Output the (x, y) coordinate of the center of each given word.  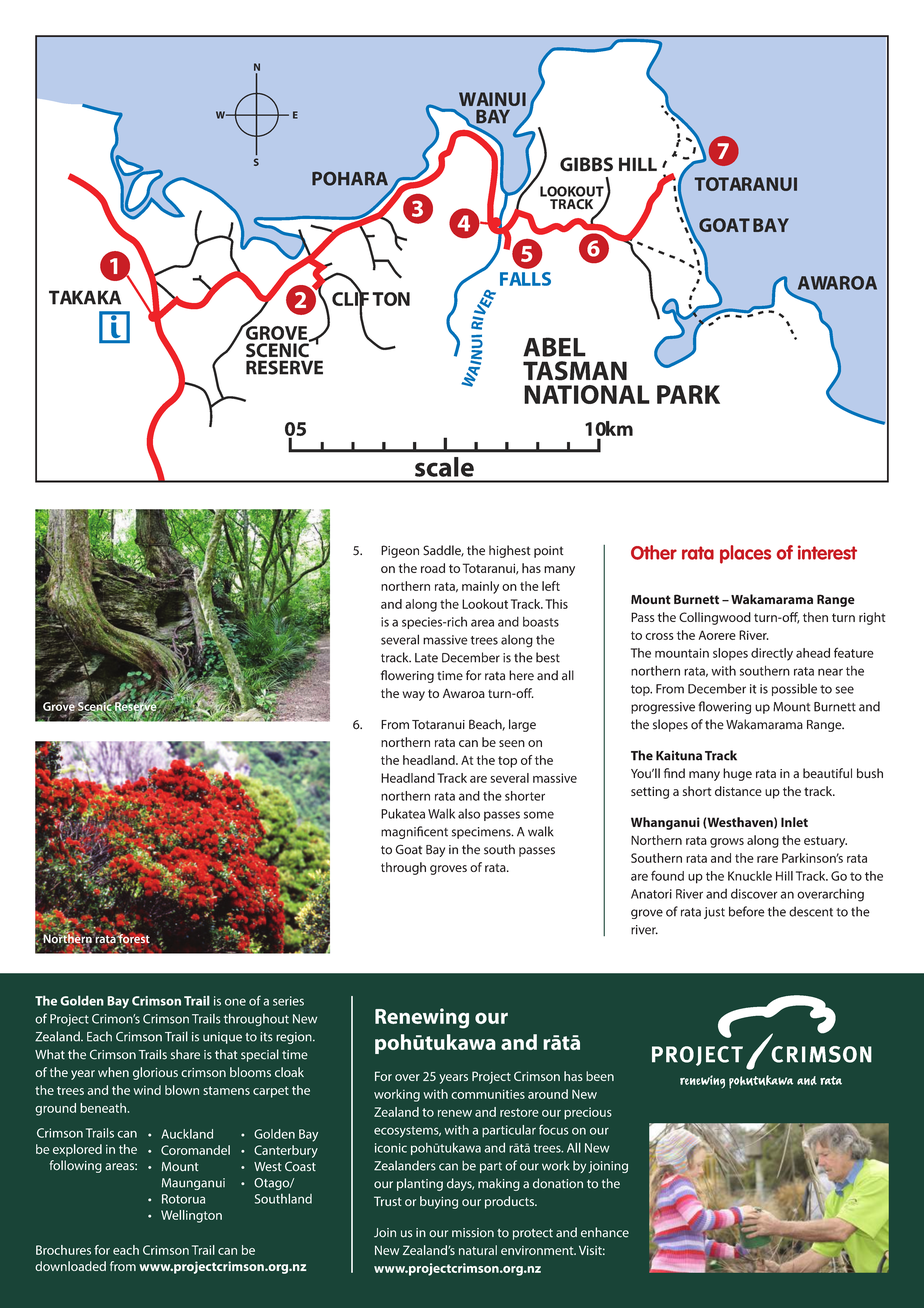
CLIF (350, 299)
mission (473, 1233)
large (522, 725)
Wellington (191, 1216)
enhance (605, 1232)
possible (794, 689)
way (413, 696)
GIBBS (586, 164)
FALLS (525, 279)
